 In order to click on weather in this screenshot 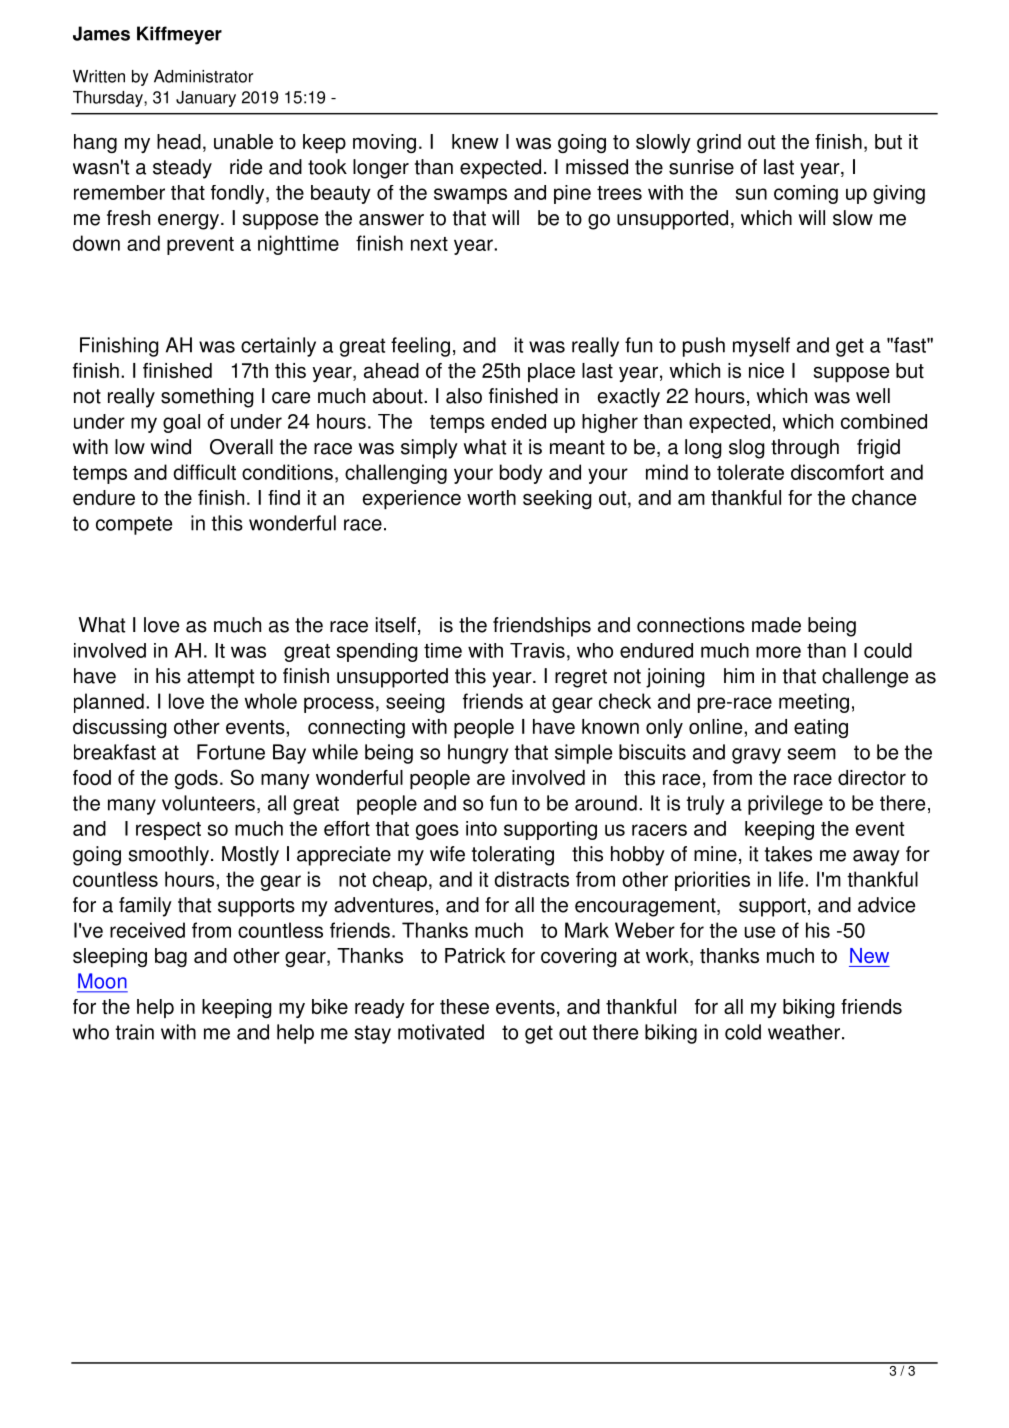, I will do `click(804, 1032)`.
